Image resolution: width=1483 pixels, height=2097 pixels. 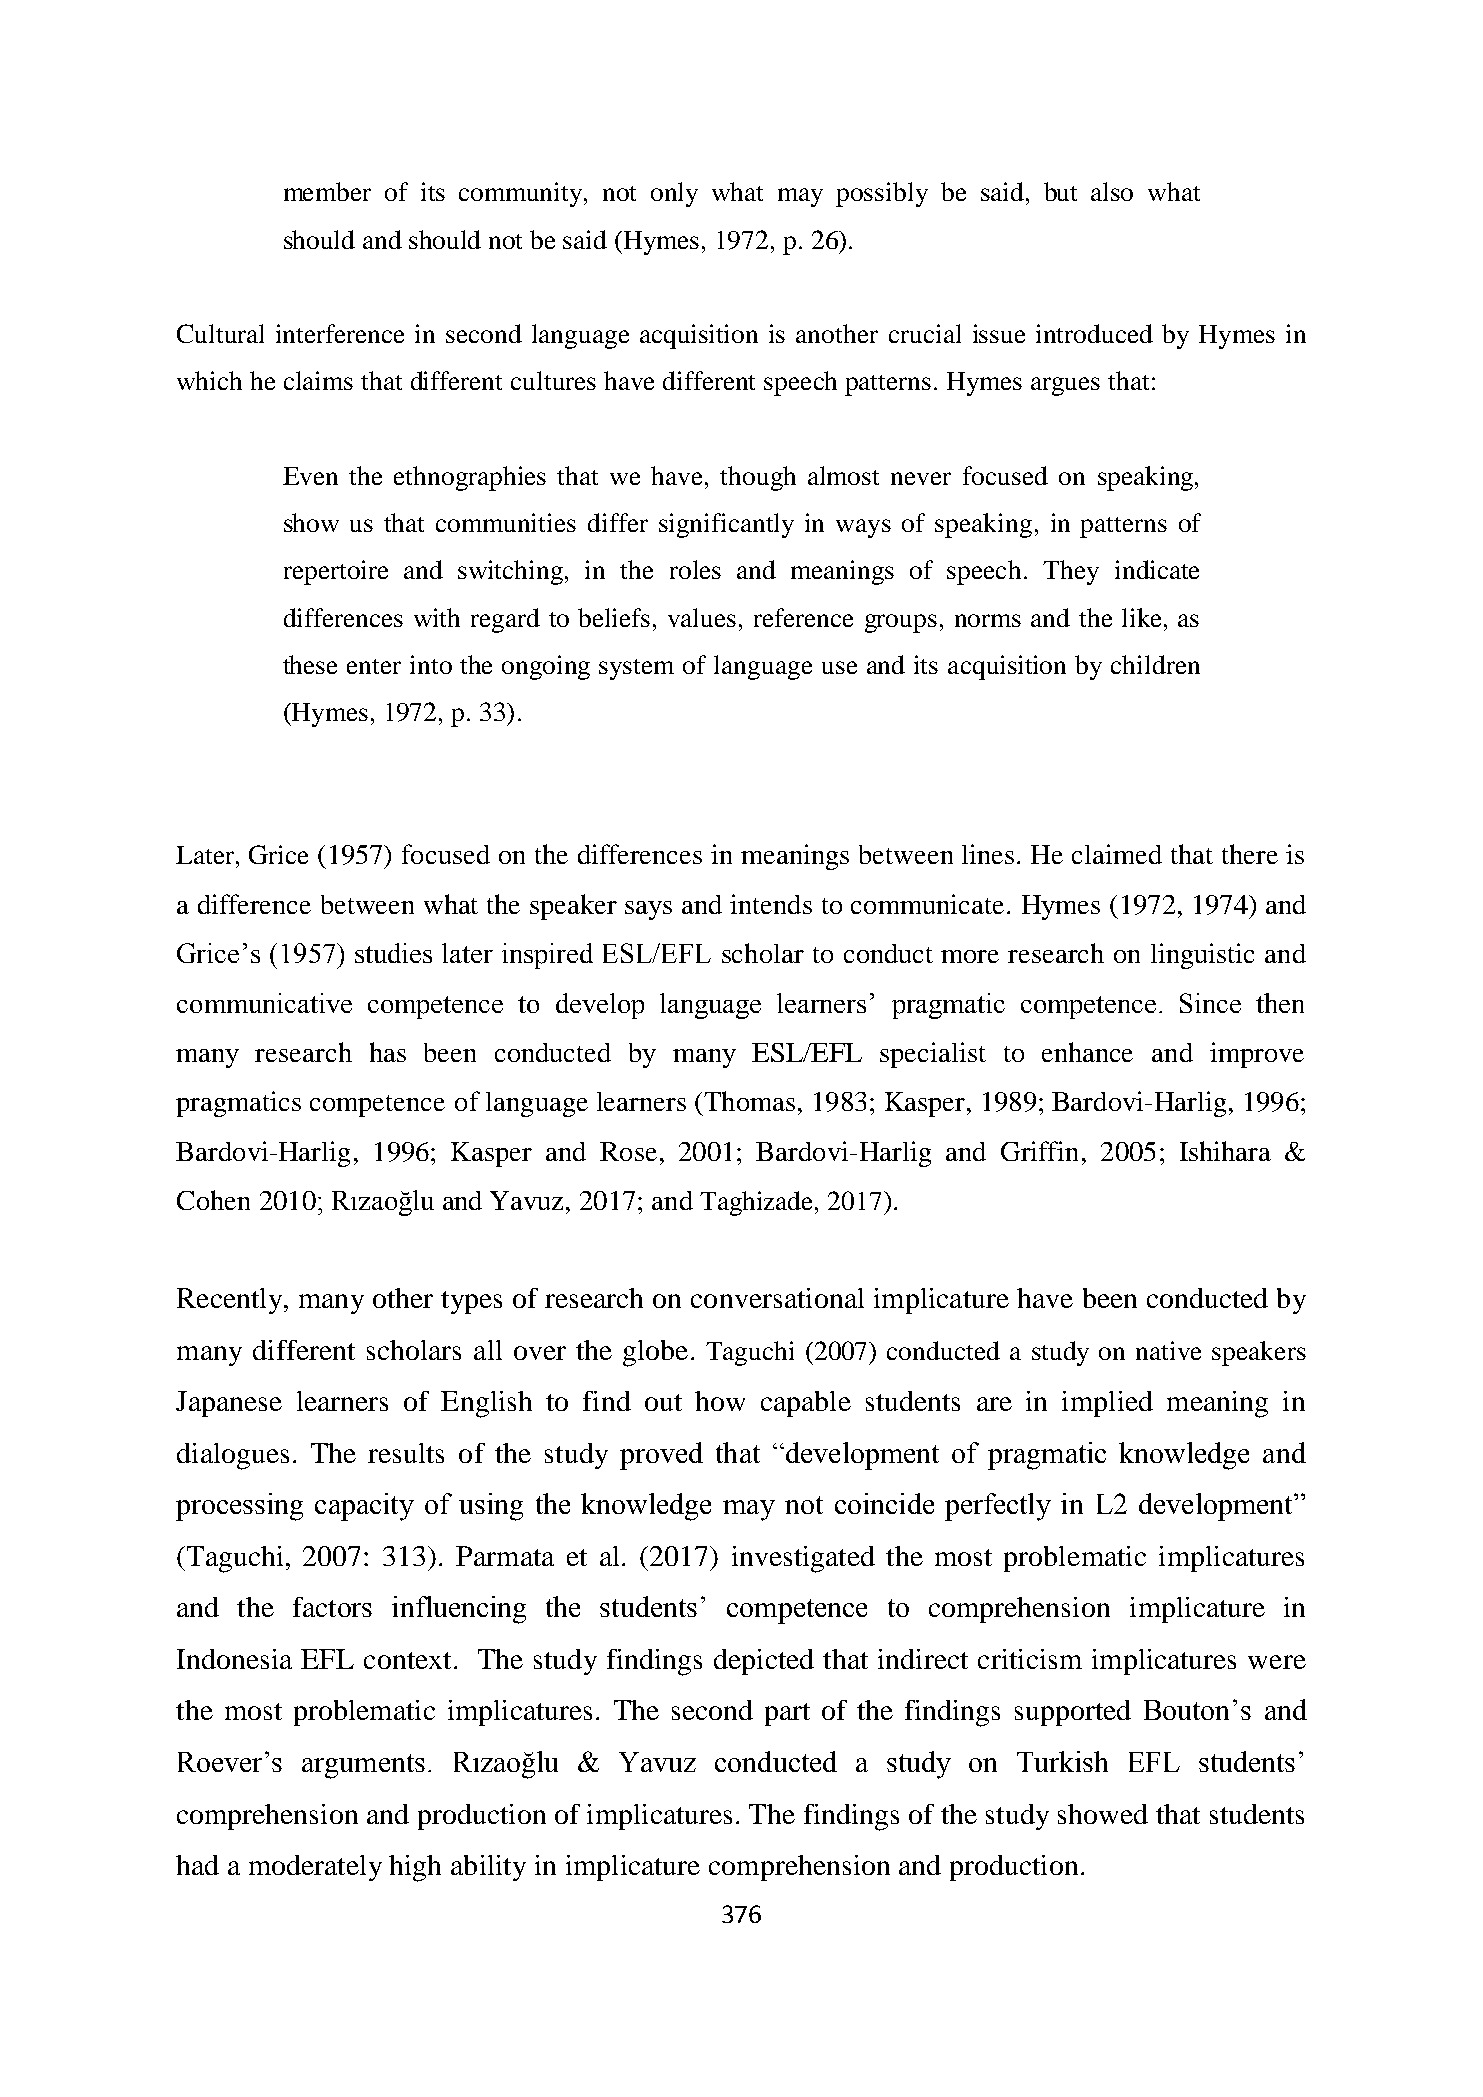 What do you see at coordinates (1112, 191) in the page?
I see `also` at bounding box center [1112, 191].
